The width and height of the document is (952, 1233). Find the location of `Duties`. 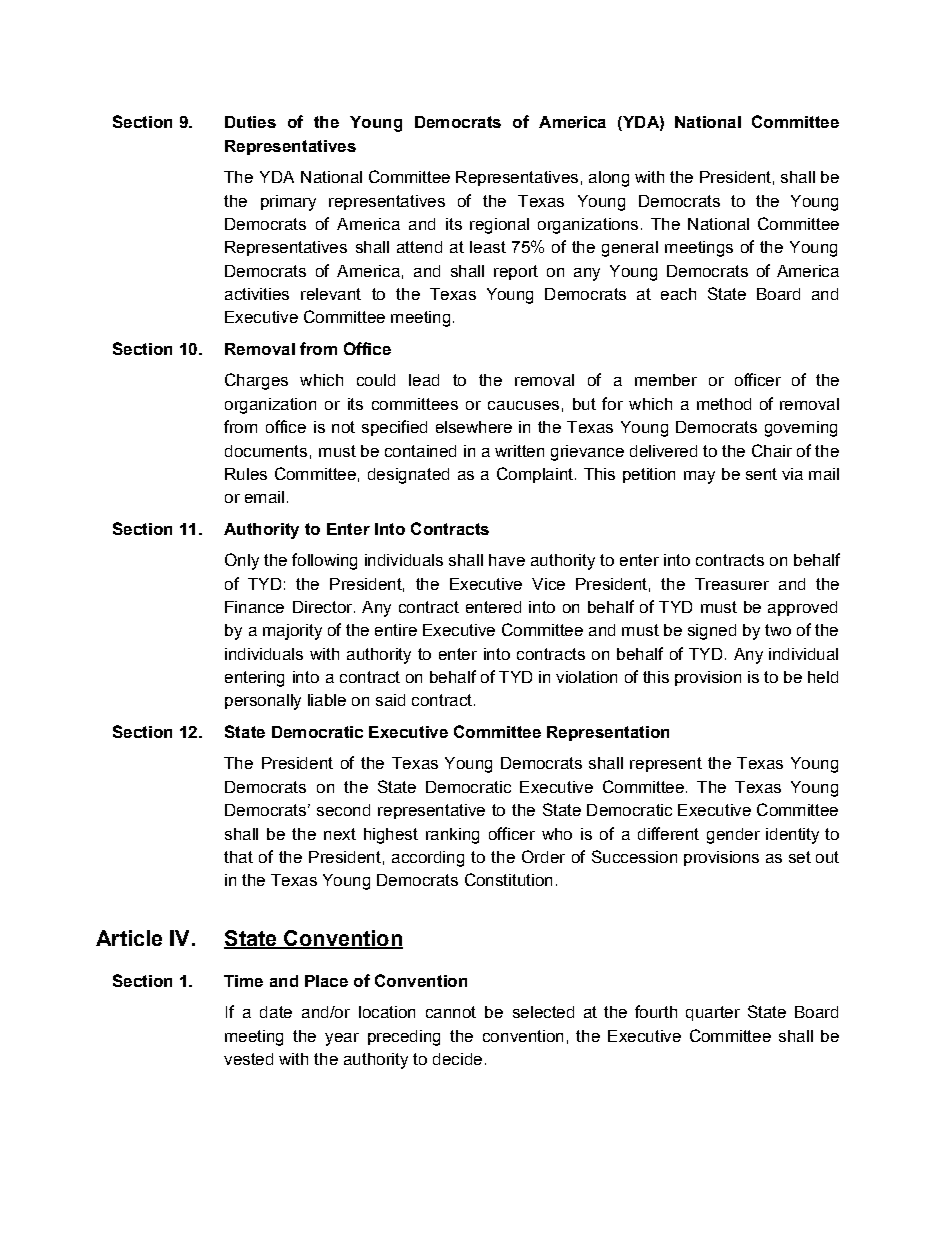

Duties is located at coordinates (250, 122).
